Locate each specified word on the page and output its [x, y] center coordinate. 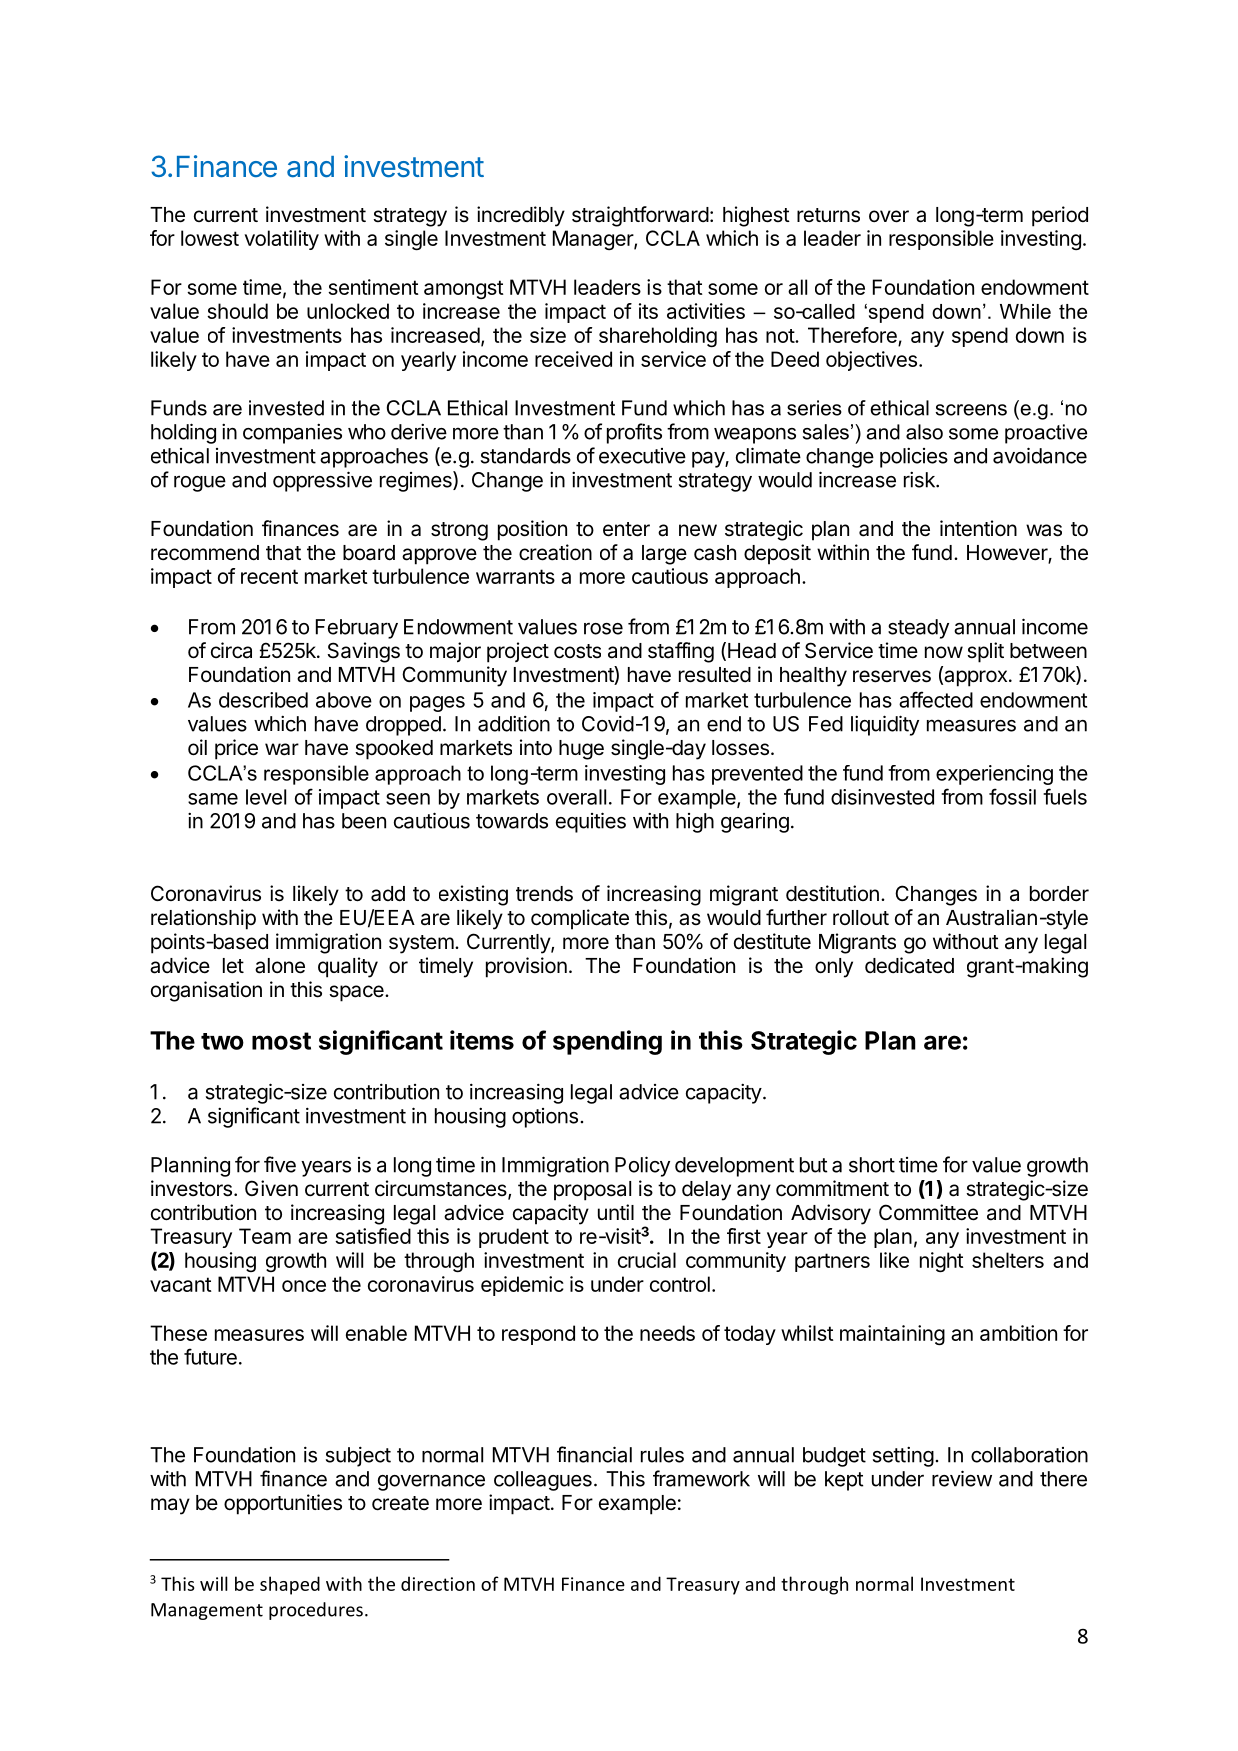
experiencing [994, 775]
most [281, 1041]
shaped [290, 1585]
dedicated [909, 965]
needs [667, 1333]
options [545, 1118]
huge [581, 750]
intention [978, 528]
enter [626, 529]
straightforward [640, 216]
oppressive [322, 481]
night [942, 1262]
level [266, 797]
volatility [281, 240]
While [1025, 311]
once [304, 1286]
